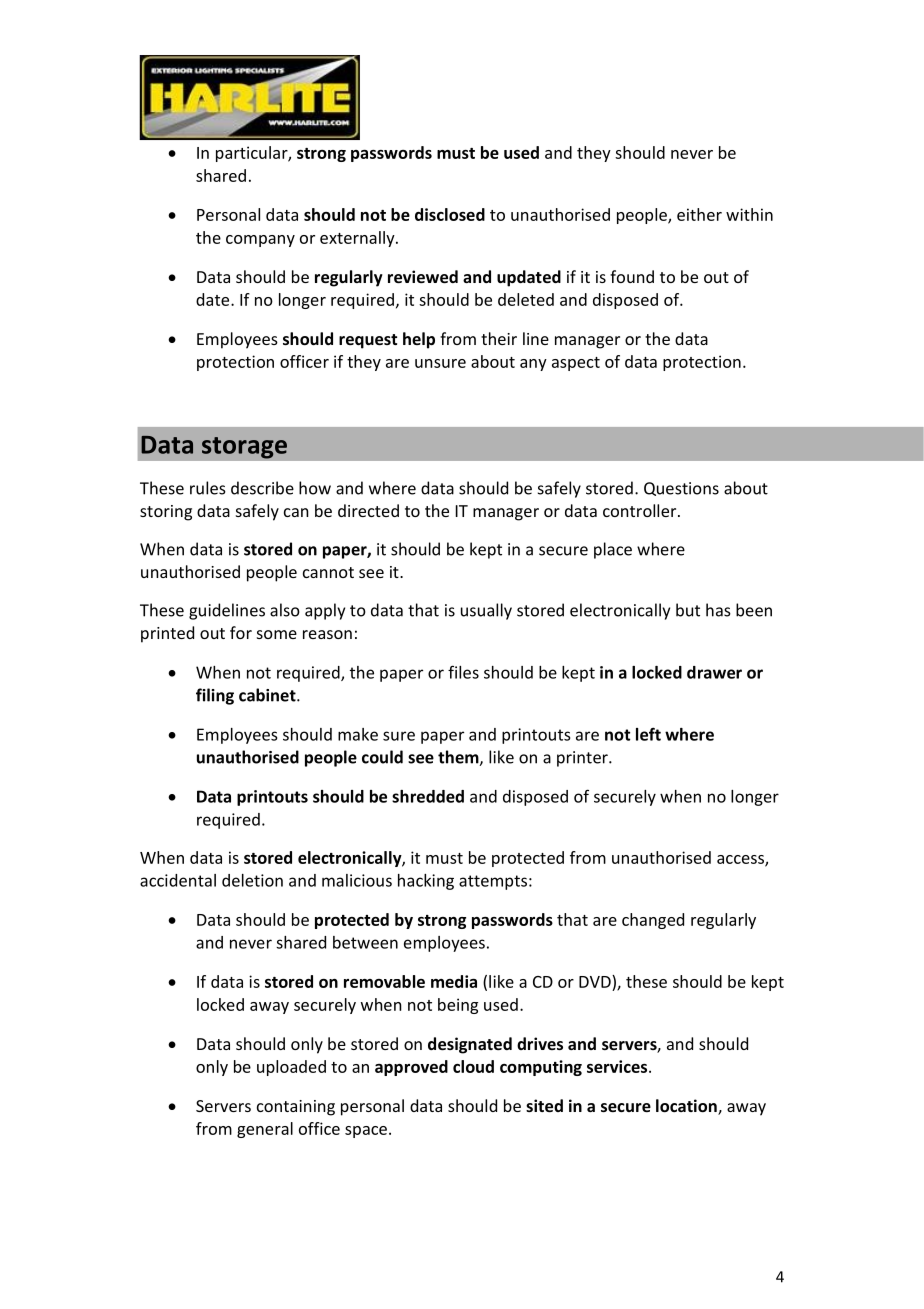 The height and width of the screenshot is (1309, 924). I want to click on controller, so click(641, 510).
